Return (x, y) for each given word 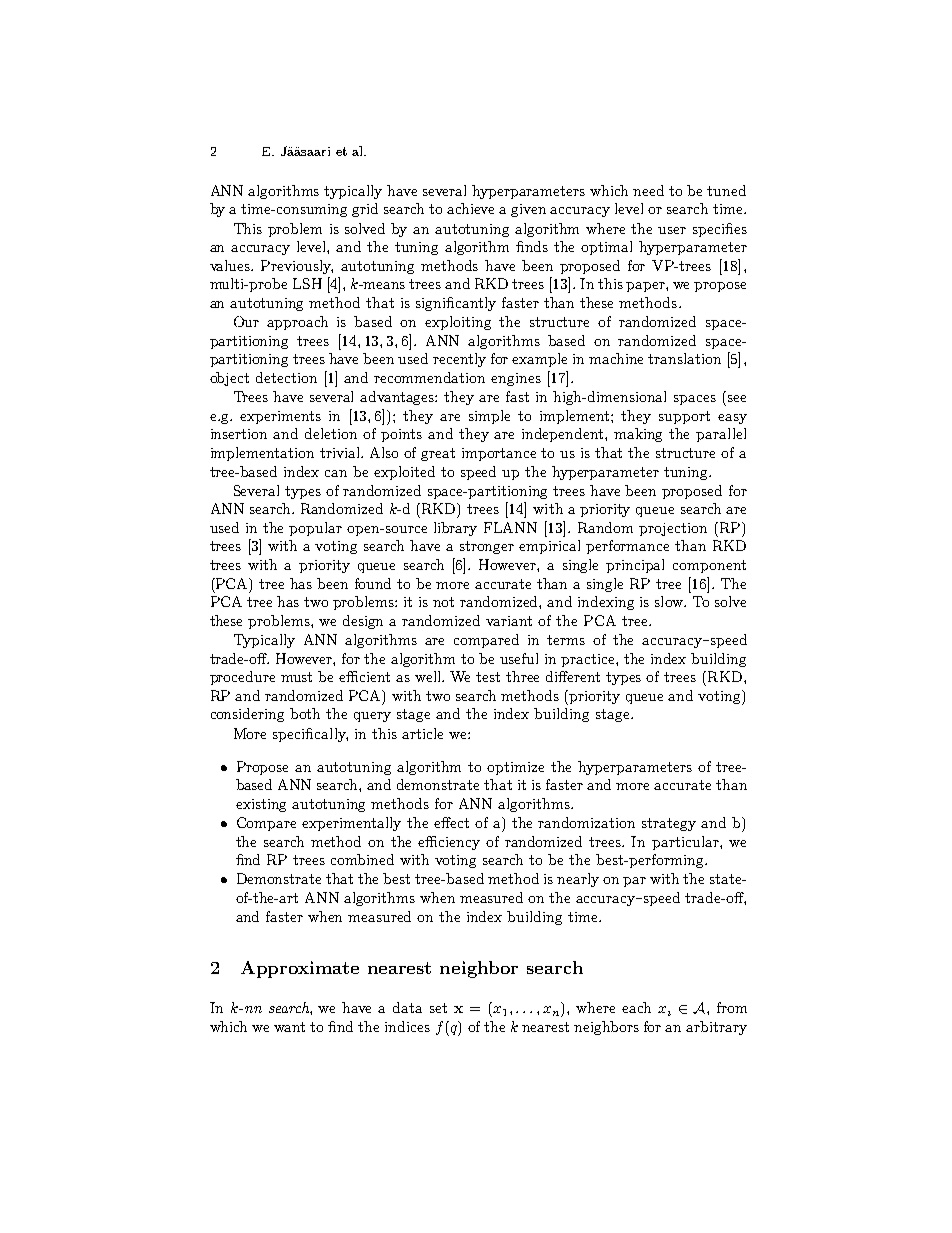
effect (451, 822)
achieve (470, 208)
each (636, 1007)
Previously (297, 267)
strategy (669, 824)
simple (489, 417)
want (289, 1027)
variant (509, 621)
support (684, 417)
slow (670, 601)
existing (261, 805)
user (672, 230)
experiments (280, 417)
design (363, 622)
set (438, 1008)
